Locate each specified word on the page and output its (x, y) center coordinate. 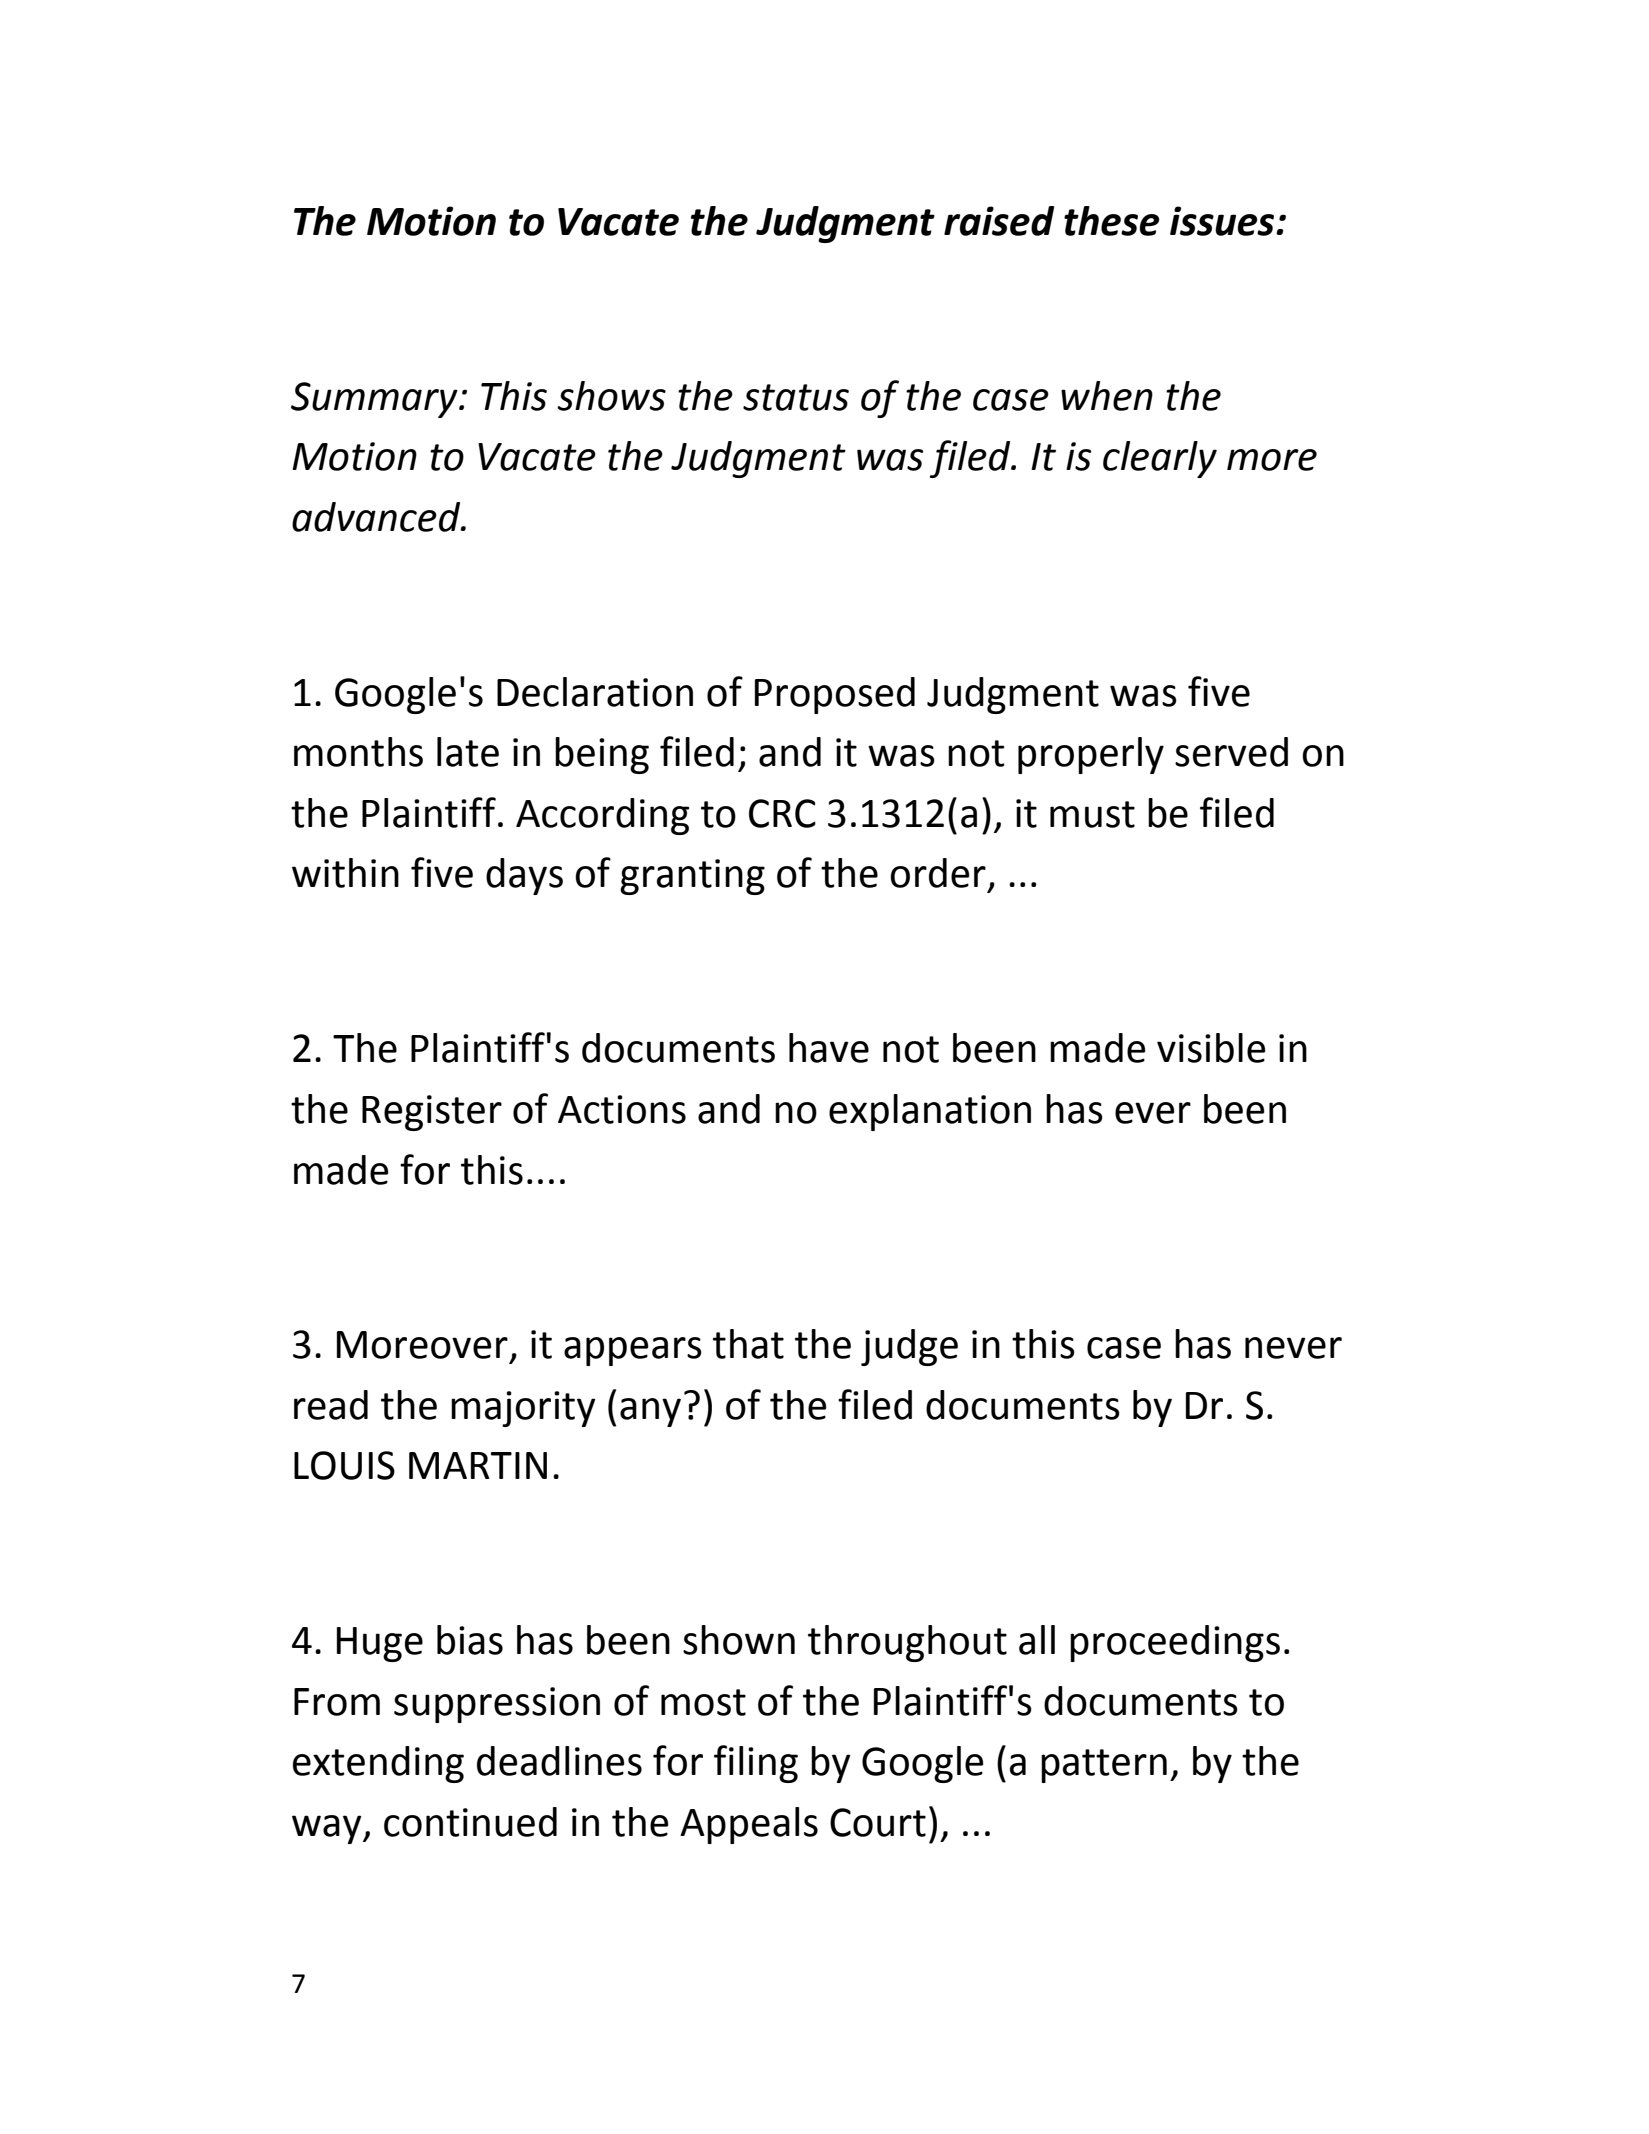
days (524, 876)
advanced (377, 517)
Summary (375, 400)
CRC (782, 813)
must (1092, 814)
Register (432, 1113)
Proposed (835, 695)
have (829, 1048)
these (1112, 221)
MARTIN (478, 1465)
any (650, 1412)
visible (1211, 1048)
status (796, 397)
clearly (1160, 459)
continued (470, 1822)
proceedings (1175, 1643)
